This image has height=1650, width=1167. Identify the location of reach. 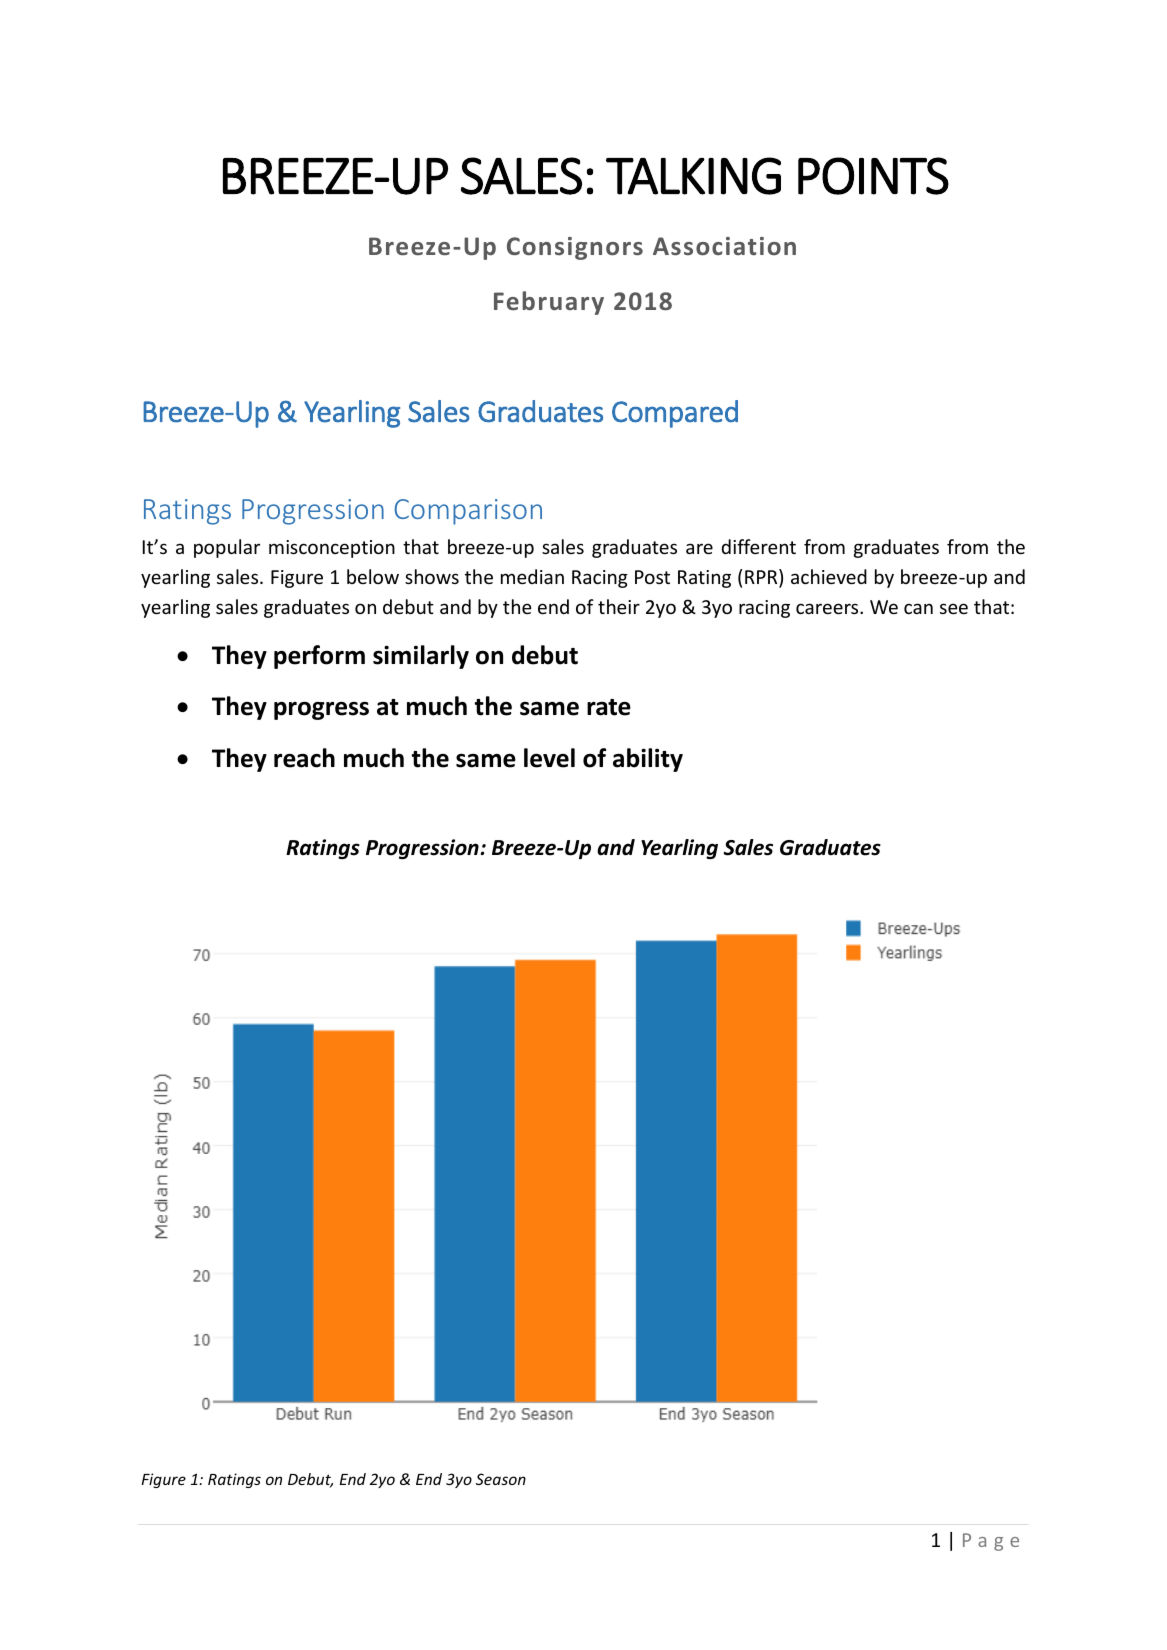
(304, 758).
